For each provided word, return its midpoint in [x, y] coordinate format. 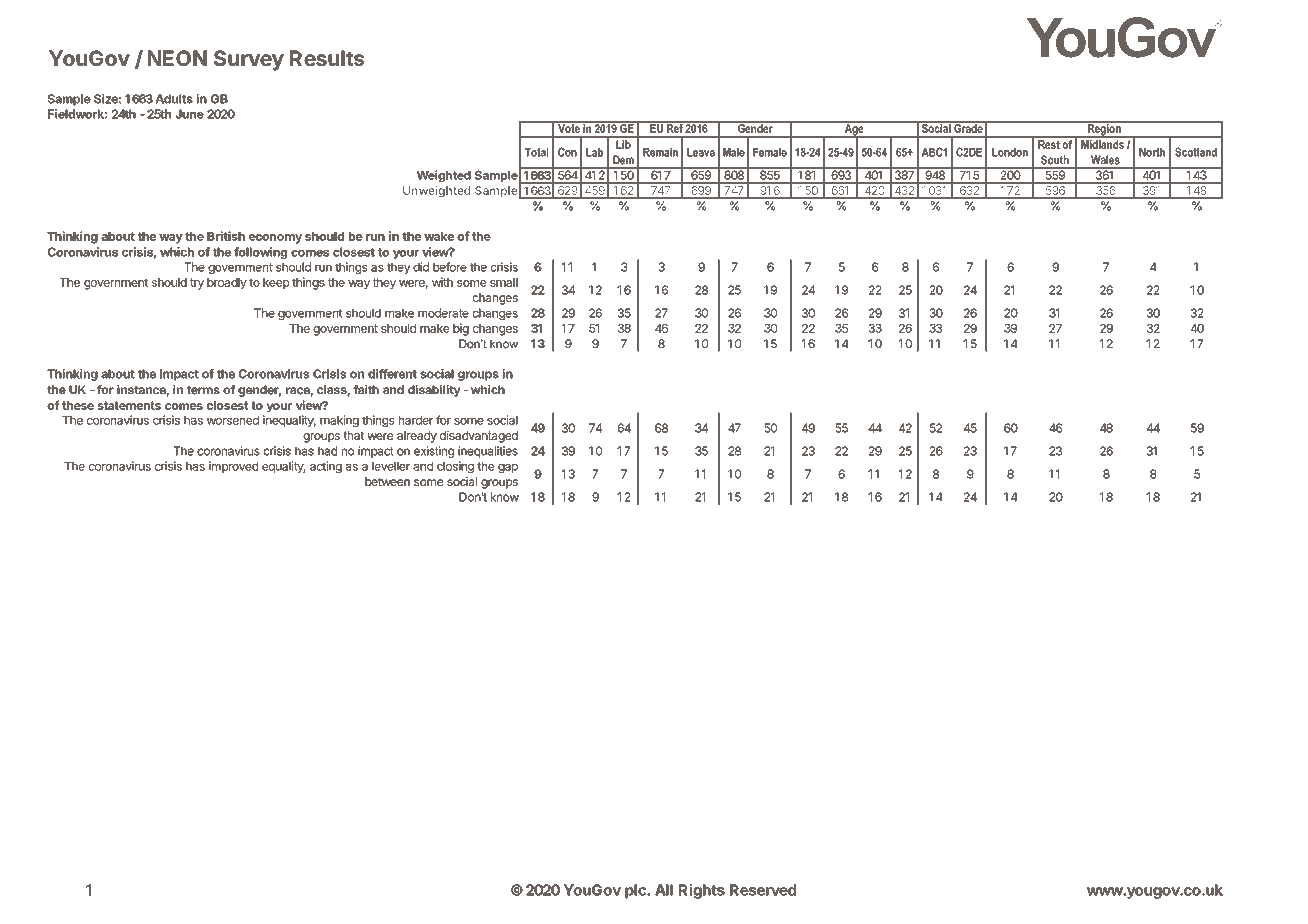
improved [233, 467]
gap [508, 468]
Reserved [763, 890]
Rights [702, 891]
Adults [174, 99]
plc [636, 891]
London [1010, 152]
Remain [660, 152]
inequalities [488, 452]
